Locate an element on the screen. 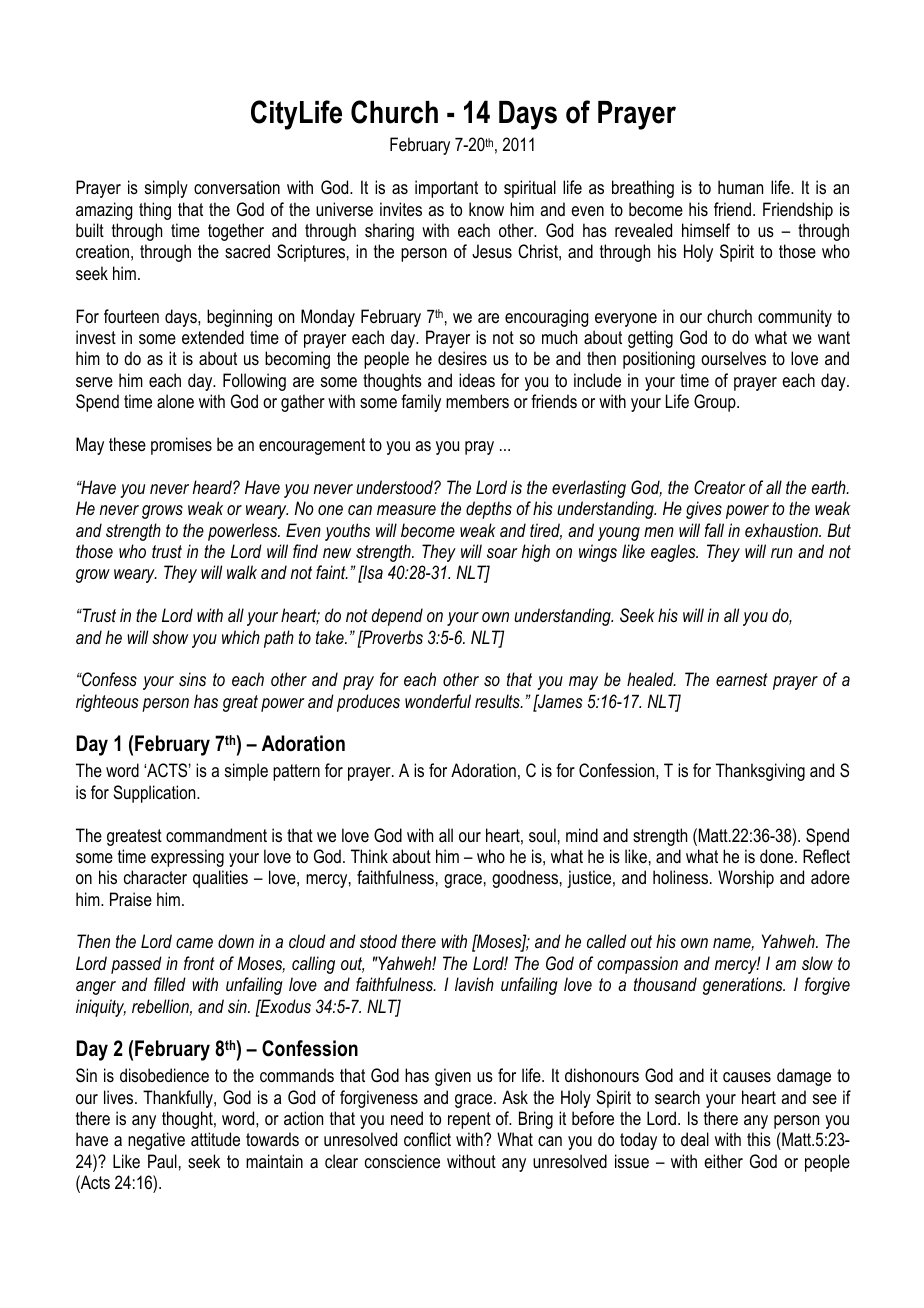 Image resolution: width=924 pixels, height=1308 pixels. promises is located at coordinates (181, 446).
